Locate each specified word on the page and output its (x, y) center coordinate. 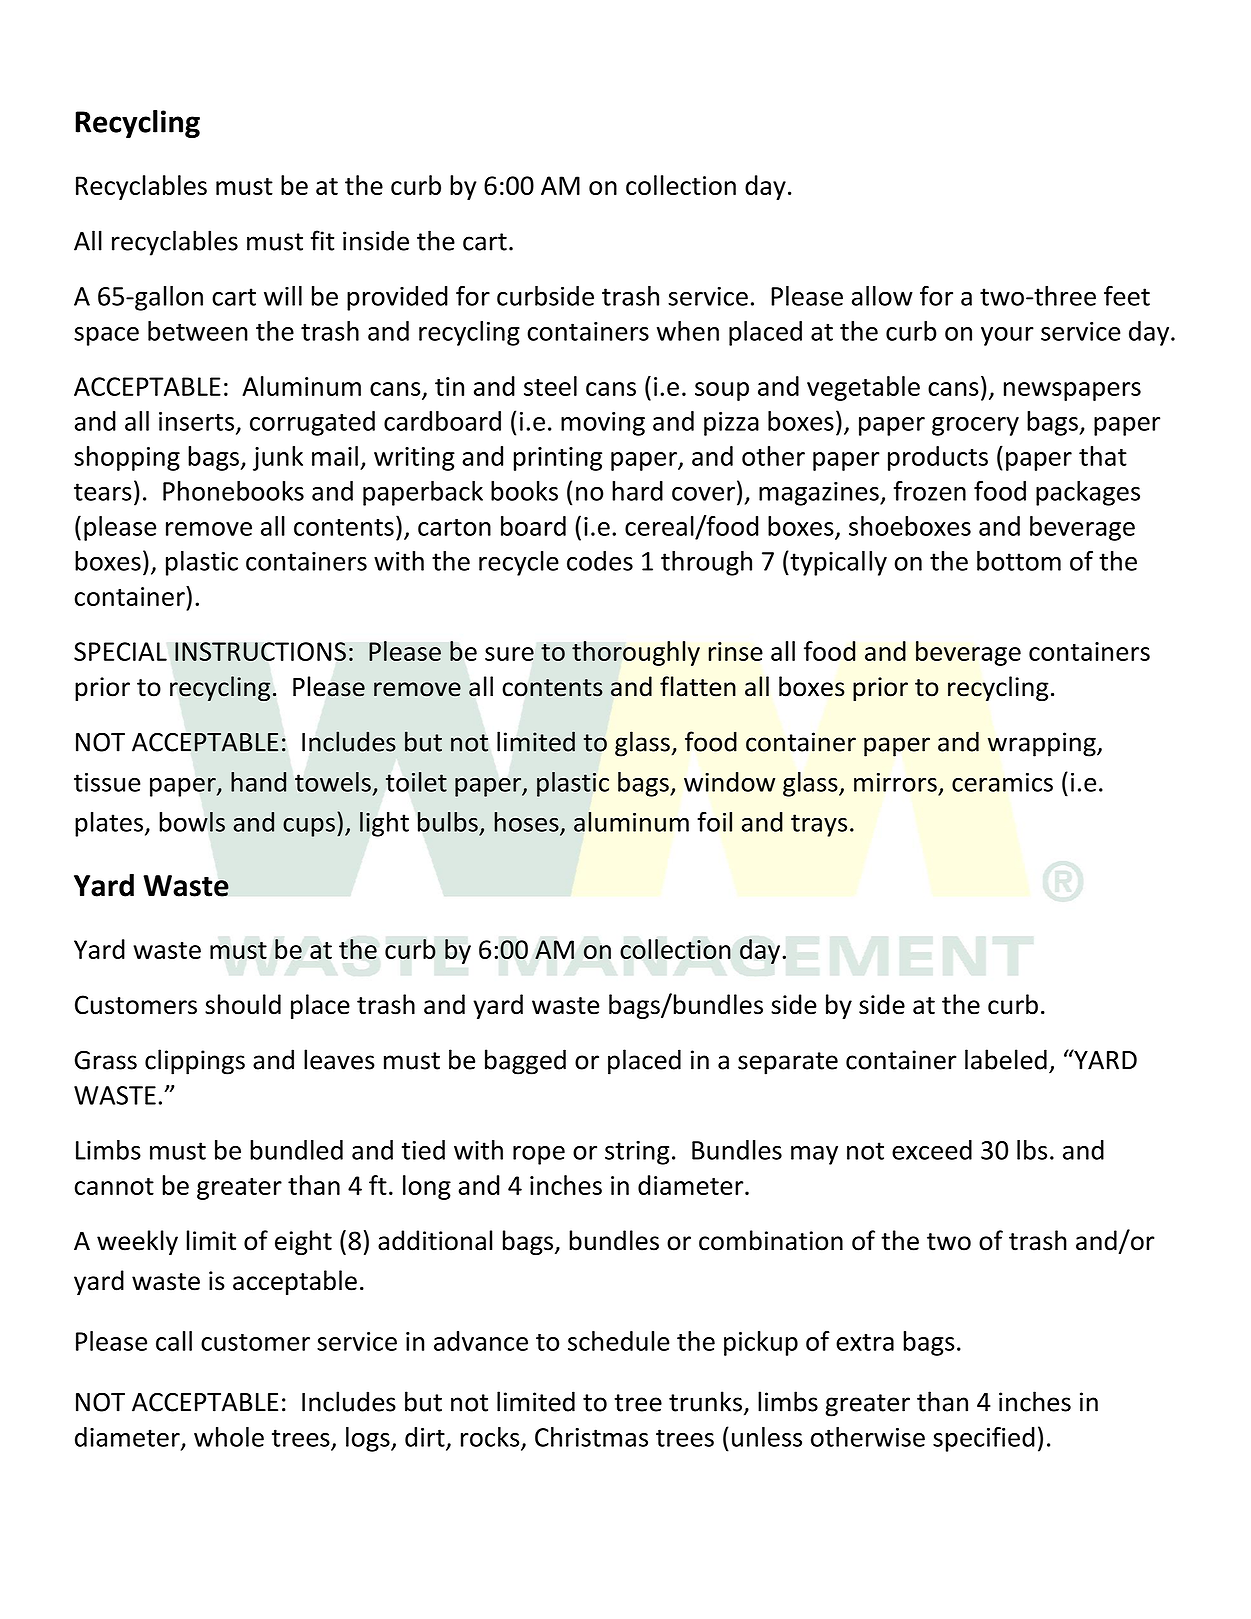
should (243, 1004)
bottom (1019, 561)
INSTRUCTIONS (260, 651)
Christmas (591, 1437)
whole (229, 1437)
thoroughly (636, 653)
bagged (525, 1062)
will (283, 296)
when (688, 331)
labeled (1006, 1059)
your (1007, 336)
